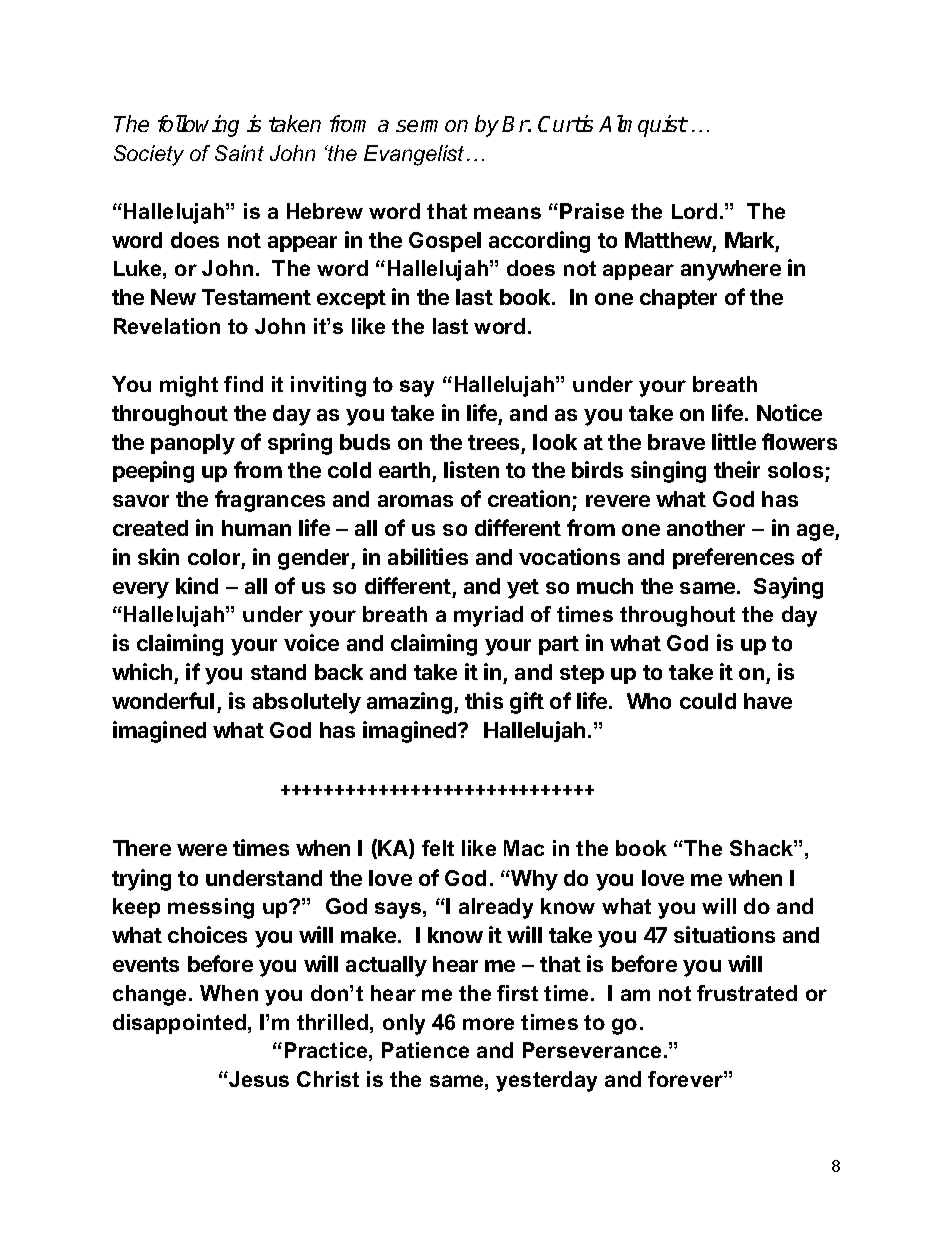  I want to click on Saint, so click(239, 153).
